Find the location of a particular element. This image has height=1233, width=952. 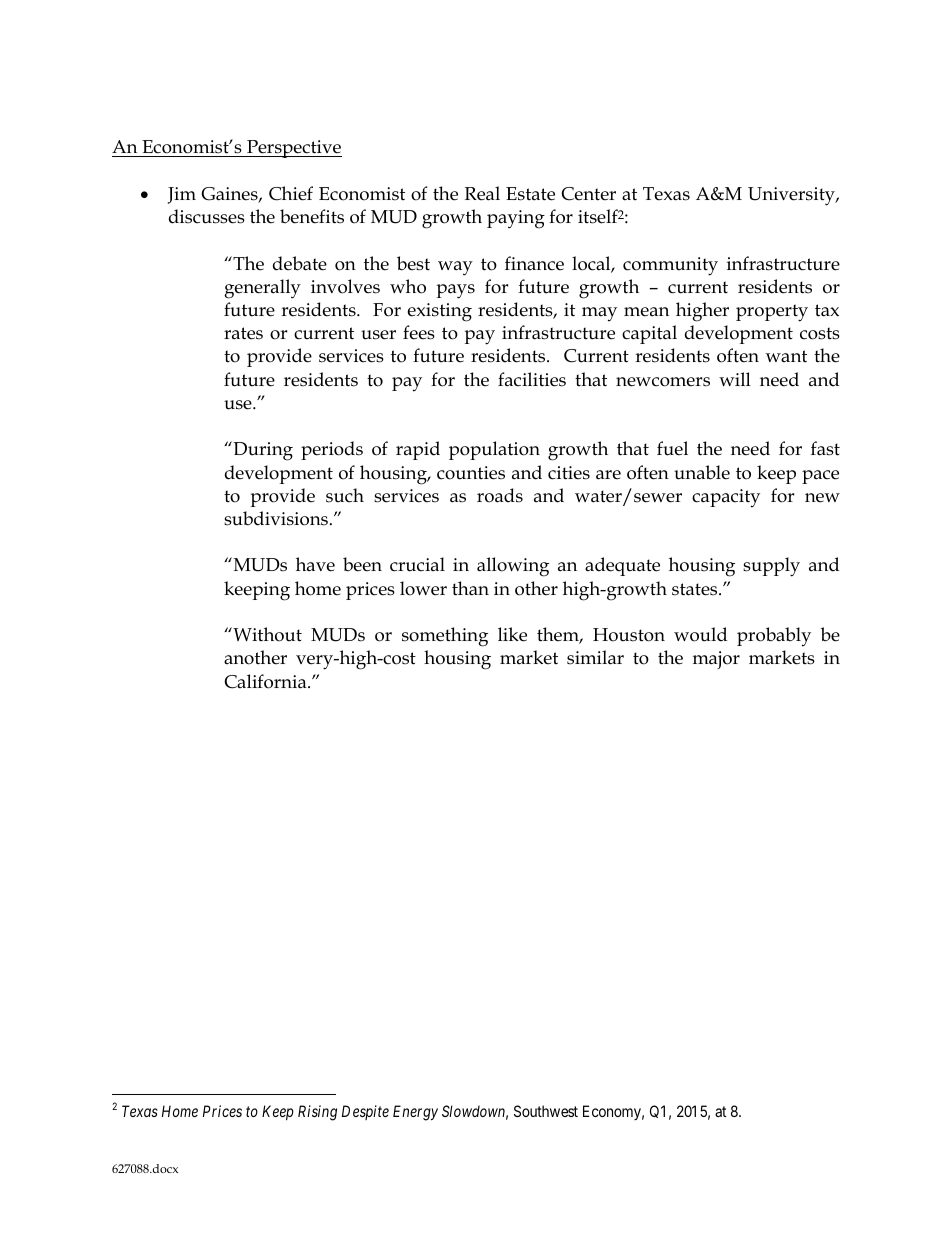

Without is located at coordinates (266, 634).
